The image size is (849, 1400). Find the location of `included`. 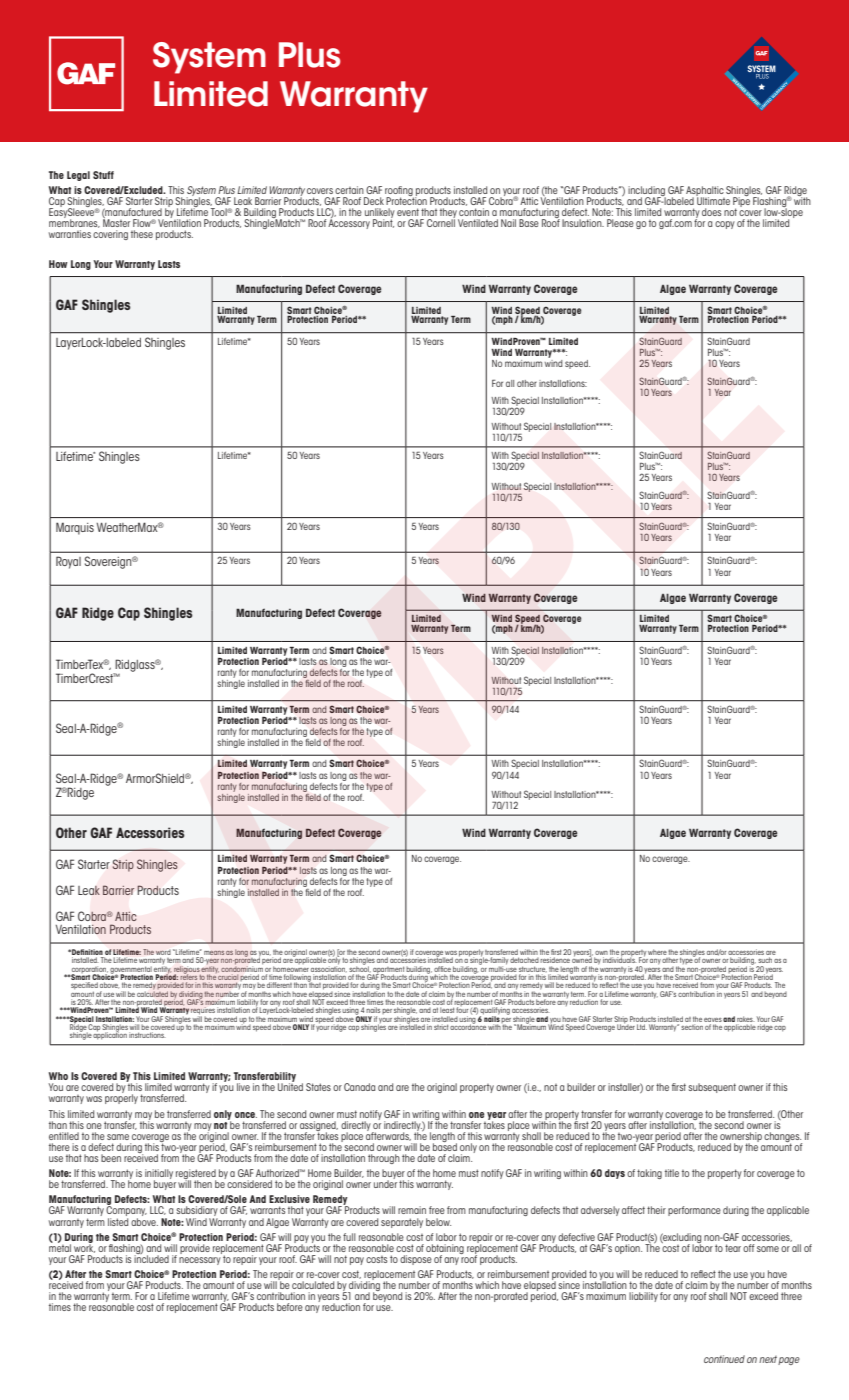

included is located at coordinates (151, 1258).
